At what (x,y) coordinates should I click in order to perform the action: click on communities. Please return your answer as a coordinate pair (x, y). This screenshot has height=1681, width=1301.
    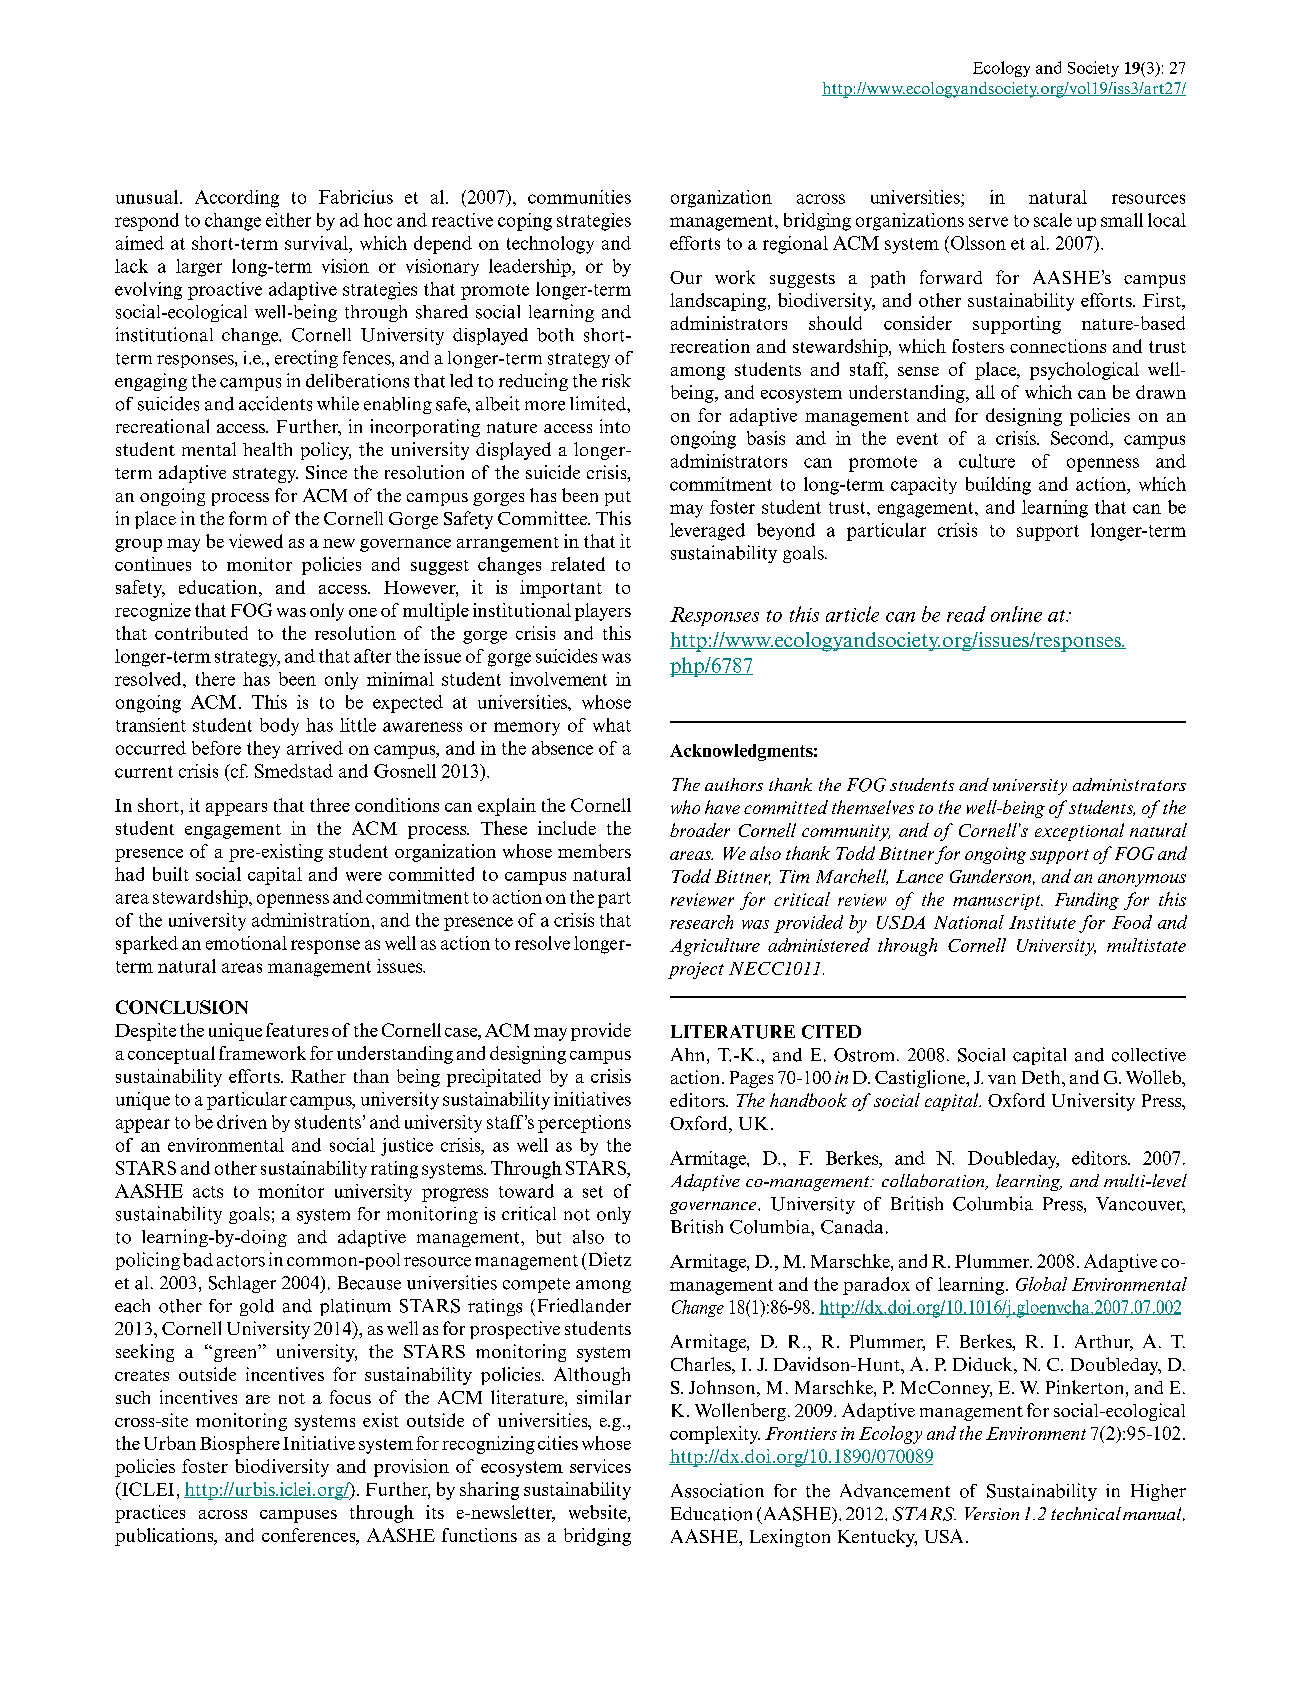
    Looking at the image, I should click on (579, 197).
